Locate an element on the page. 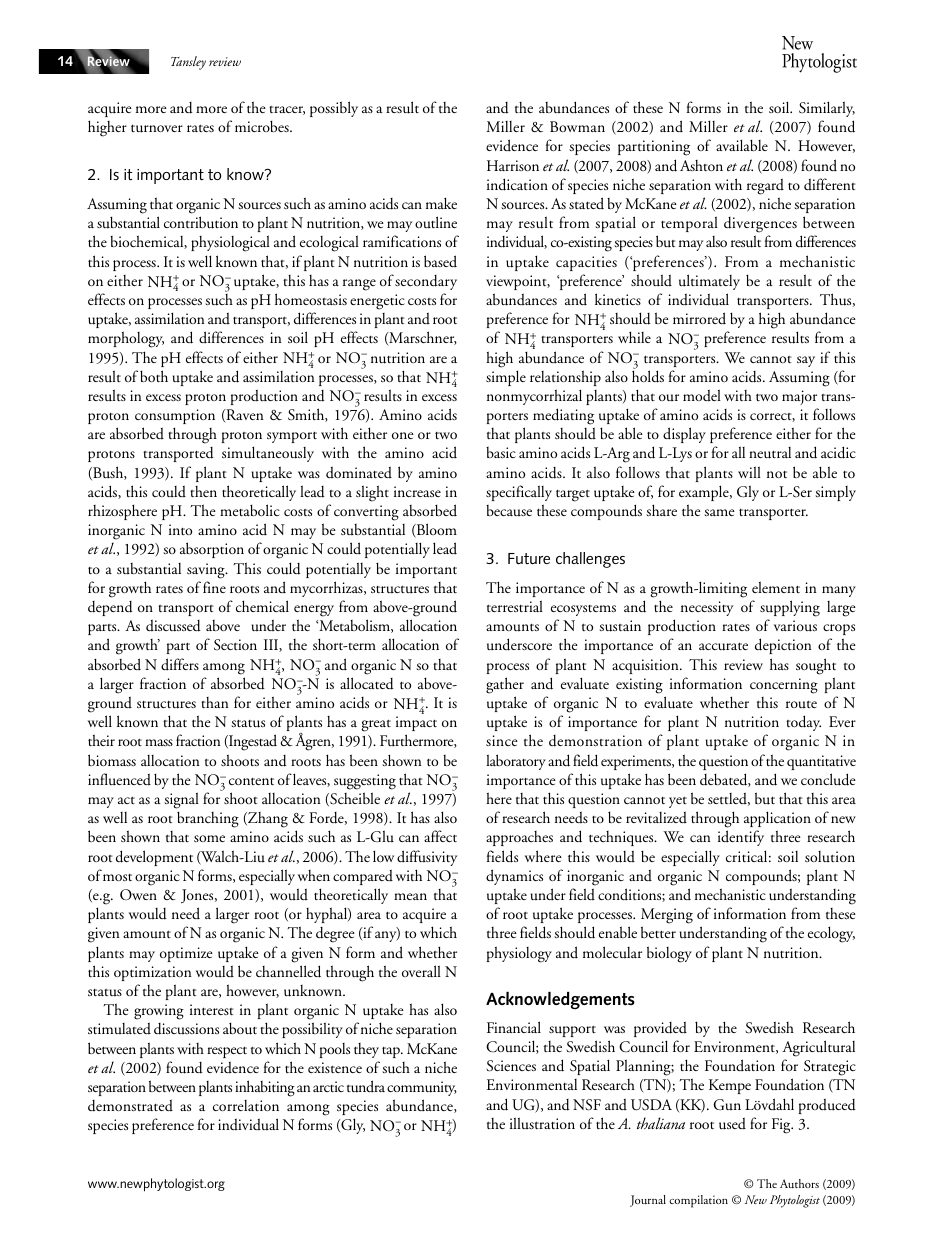 The width and height of the image is (952, 1251). Authors is located at coordinates (799, 1183).
